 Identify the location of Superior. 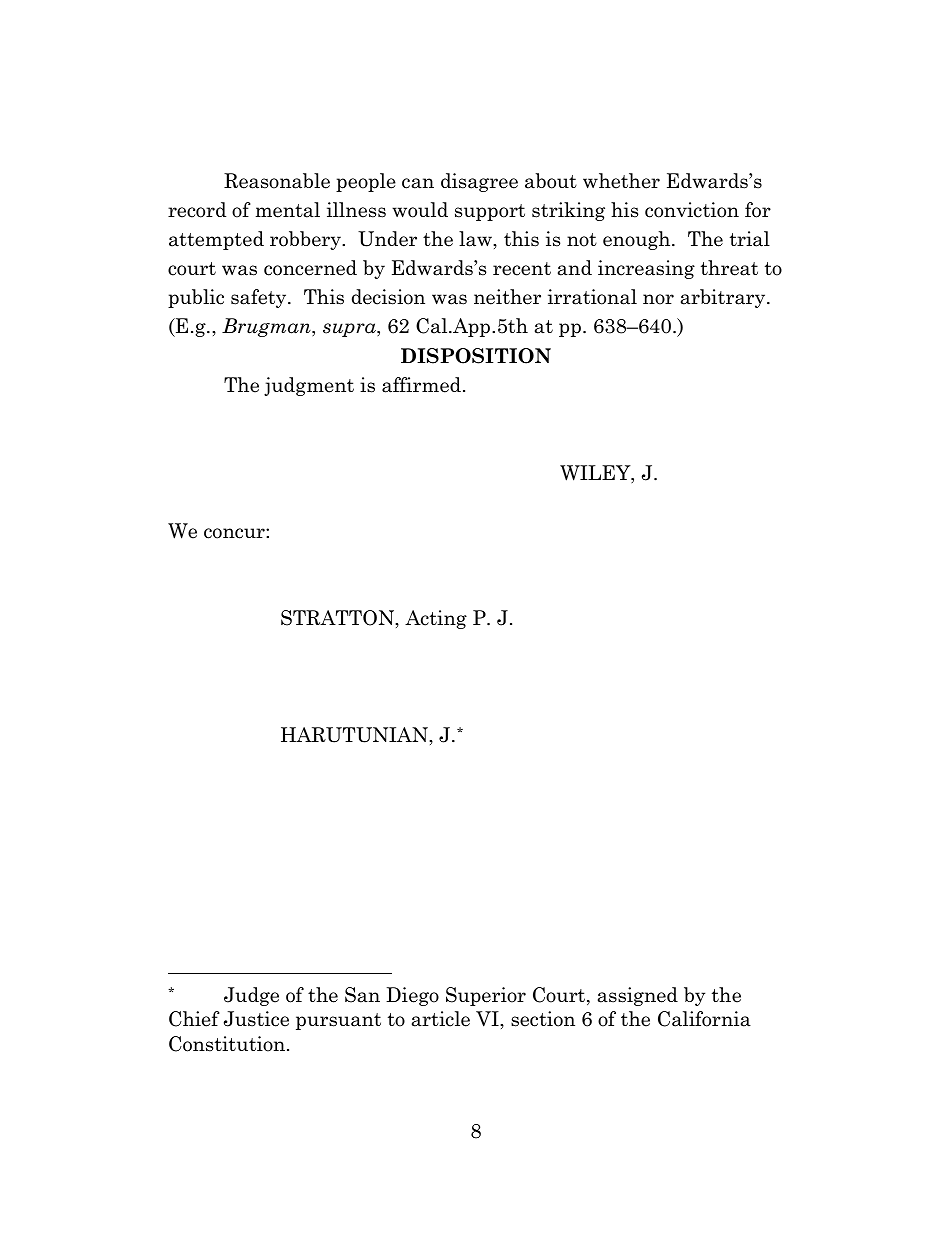
(486, 996).
